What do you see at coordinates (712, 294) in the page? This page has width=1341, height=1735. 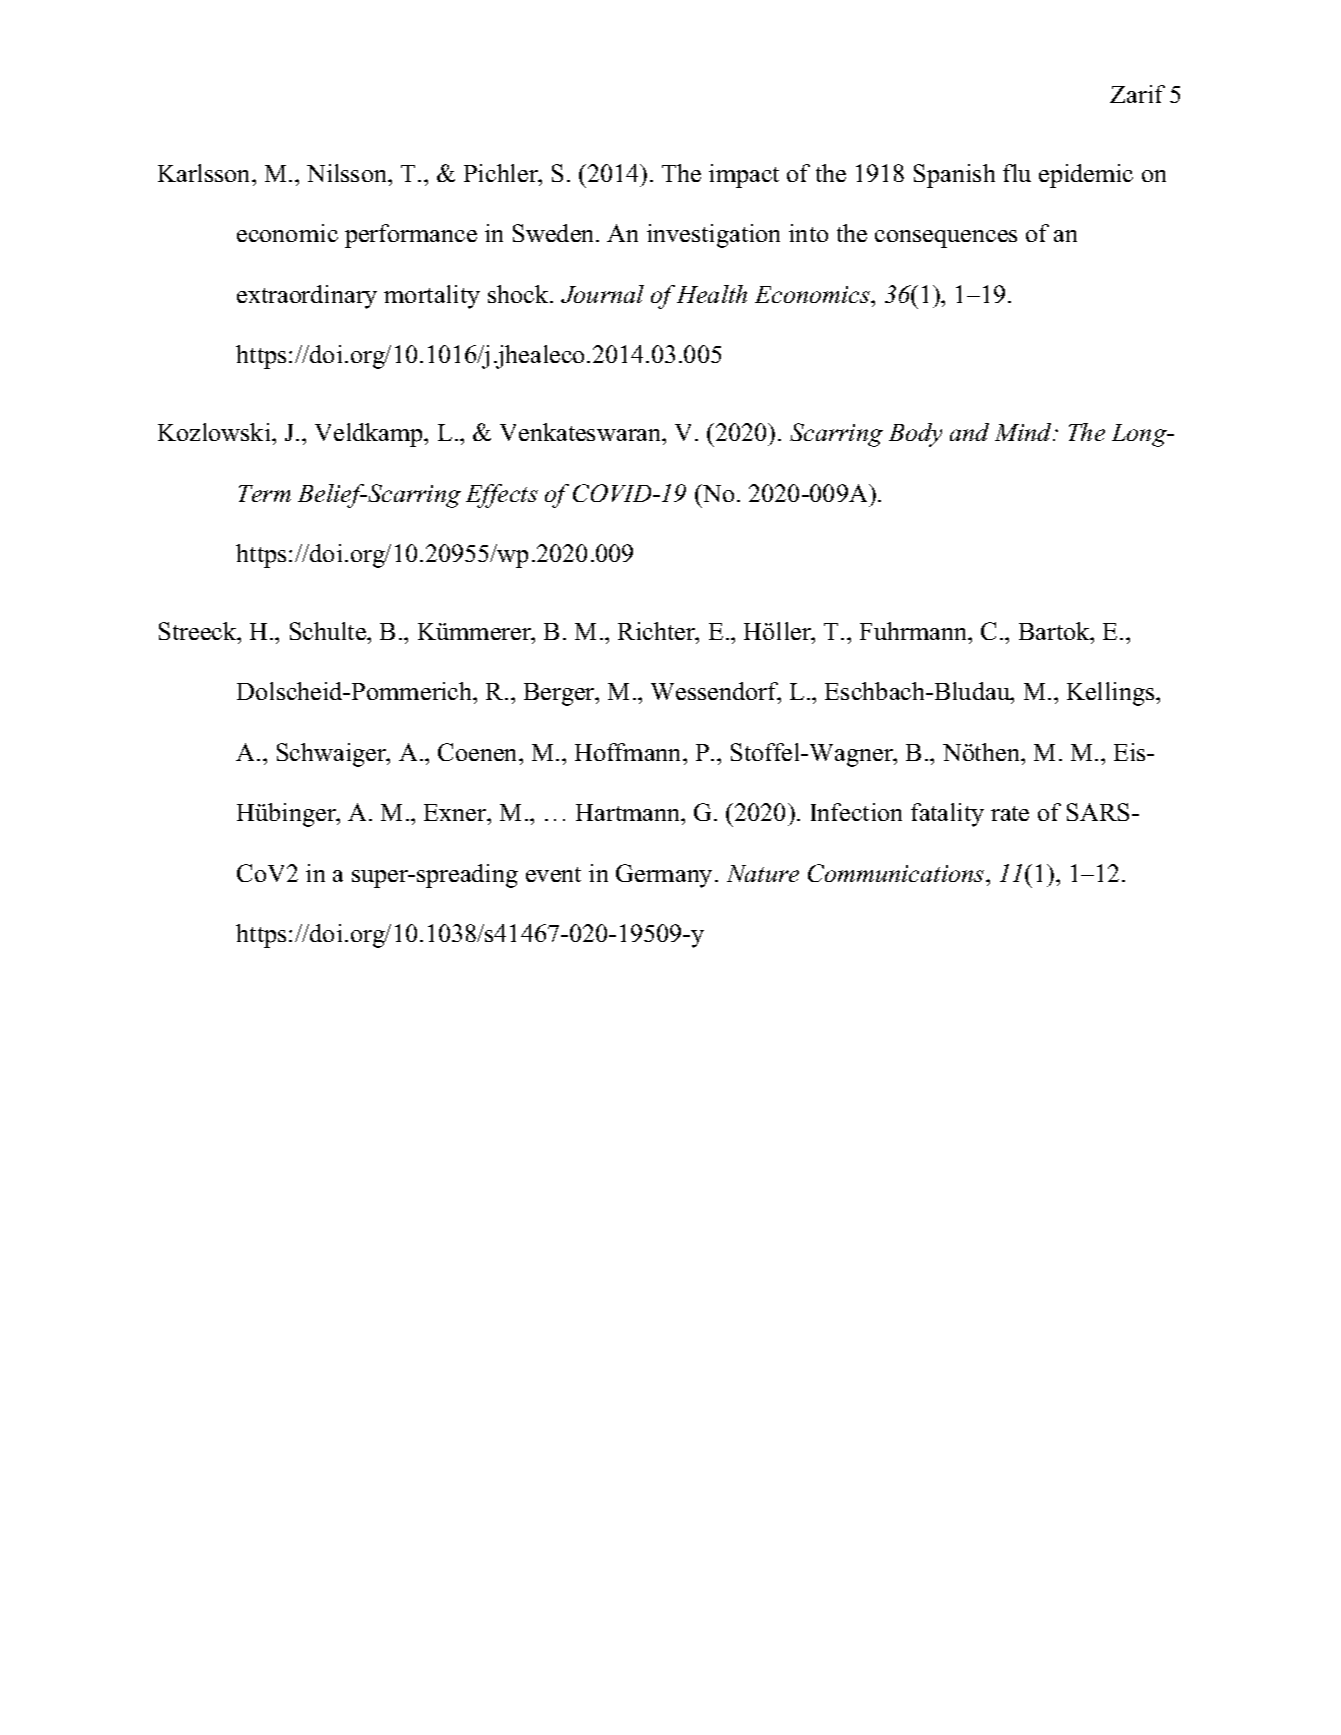 I see `Health` at bounding box center [712, 294].
